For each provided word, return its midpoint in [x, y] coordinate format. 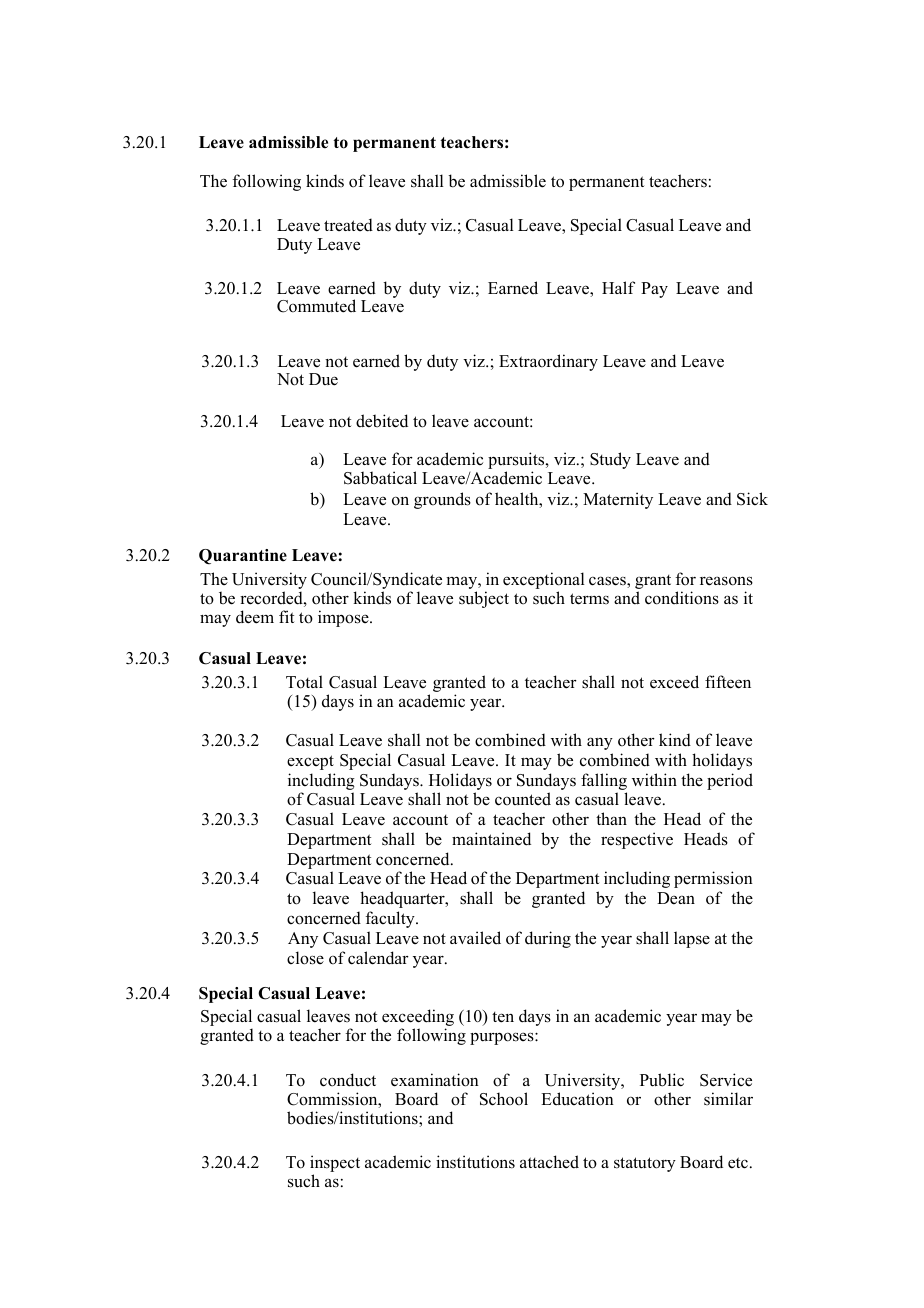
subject [484, 599]
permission [713, 879]
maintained [491, 839]
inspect [335, 1165]
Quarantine [243, 557]
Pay [654, 290]
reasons [726, 581]
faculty [391, 919]
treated [348, 225]
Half [618, 287]
